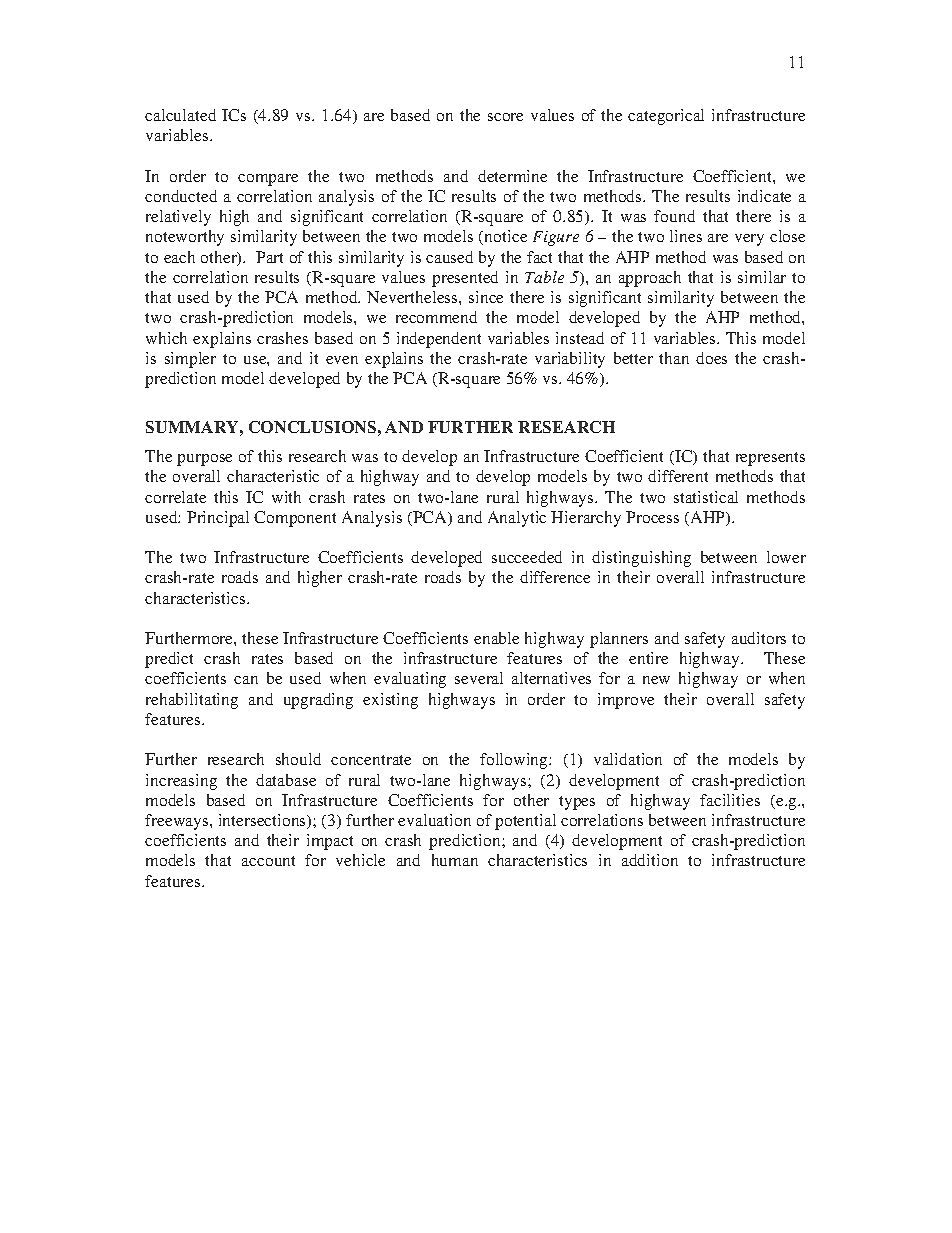  I want to click on statistical, so click(706, 497).
